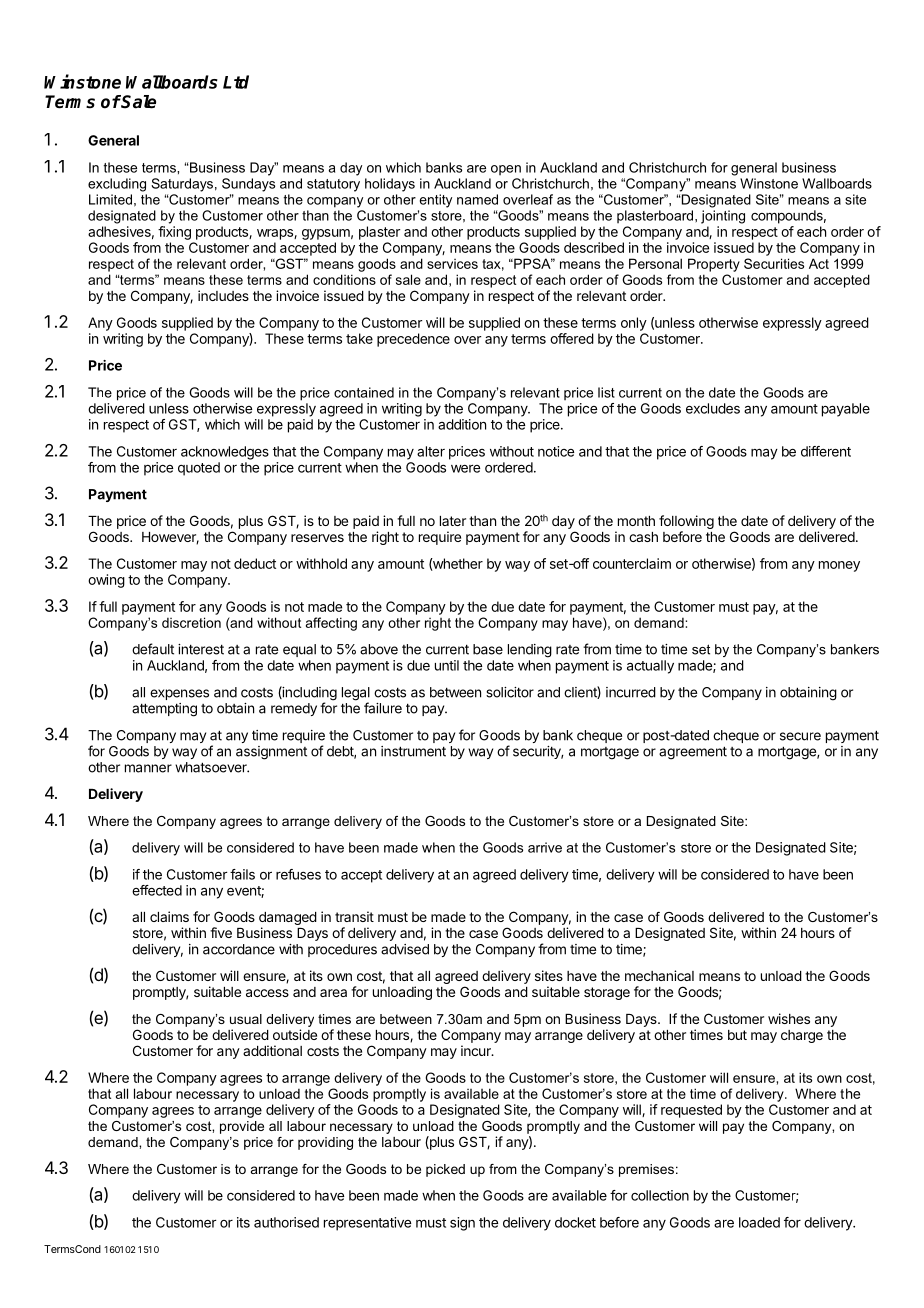  Describe the element at coordinates (774, 263) in the screenshot. I see `Securities` at that location.
